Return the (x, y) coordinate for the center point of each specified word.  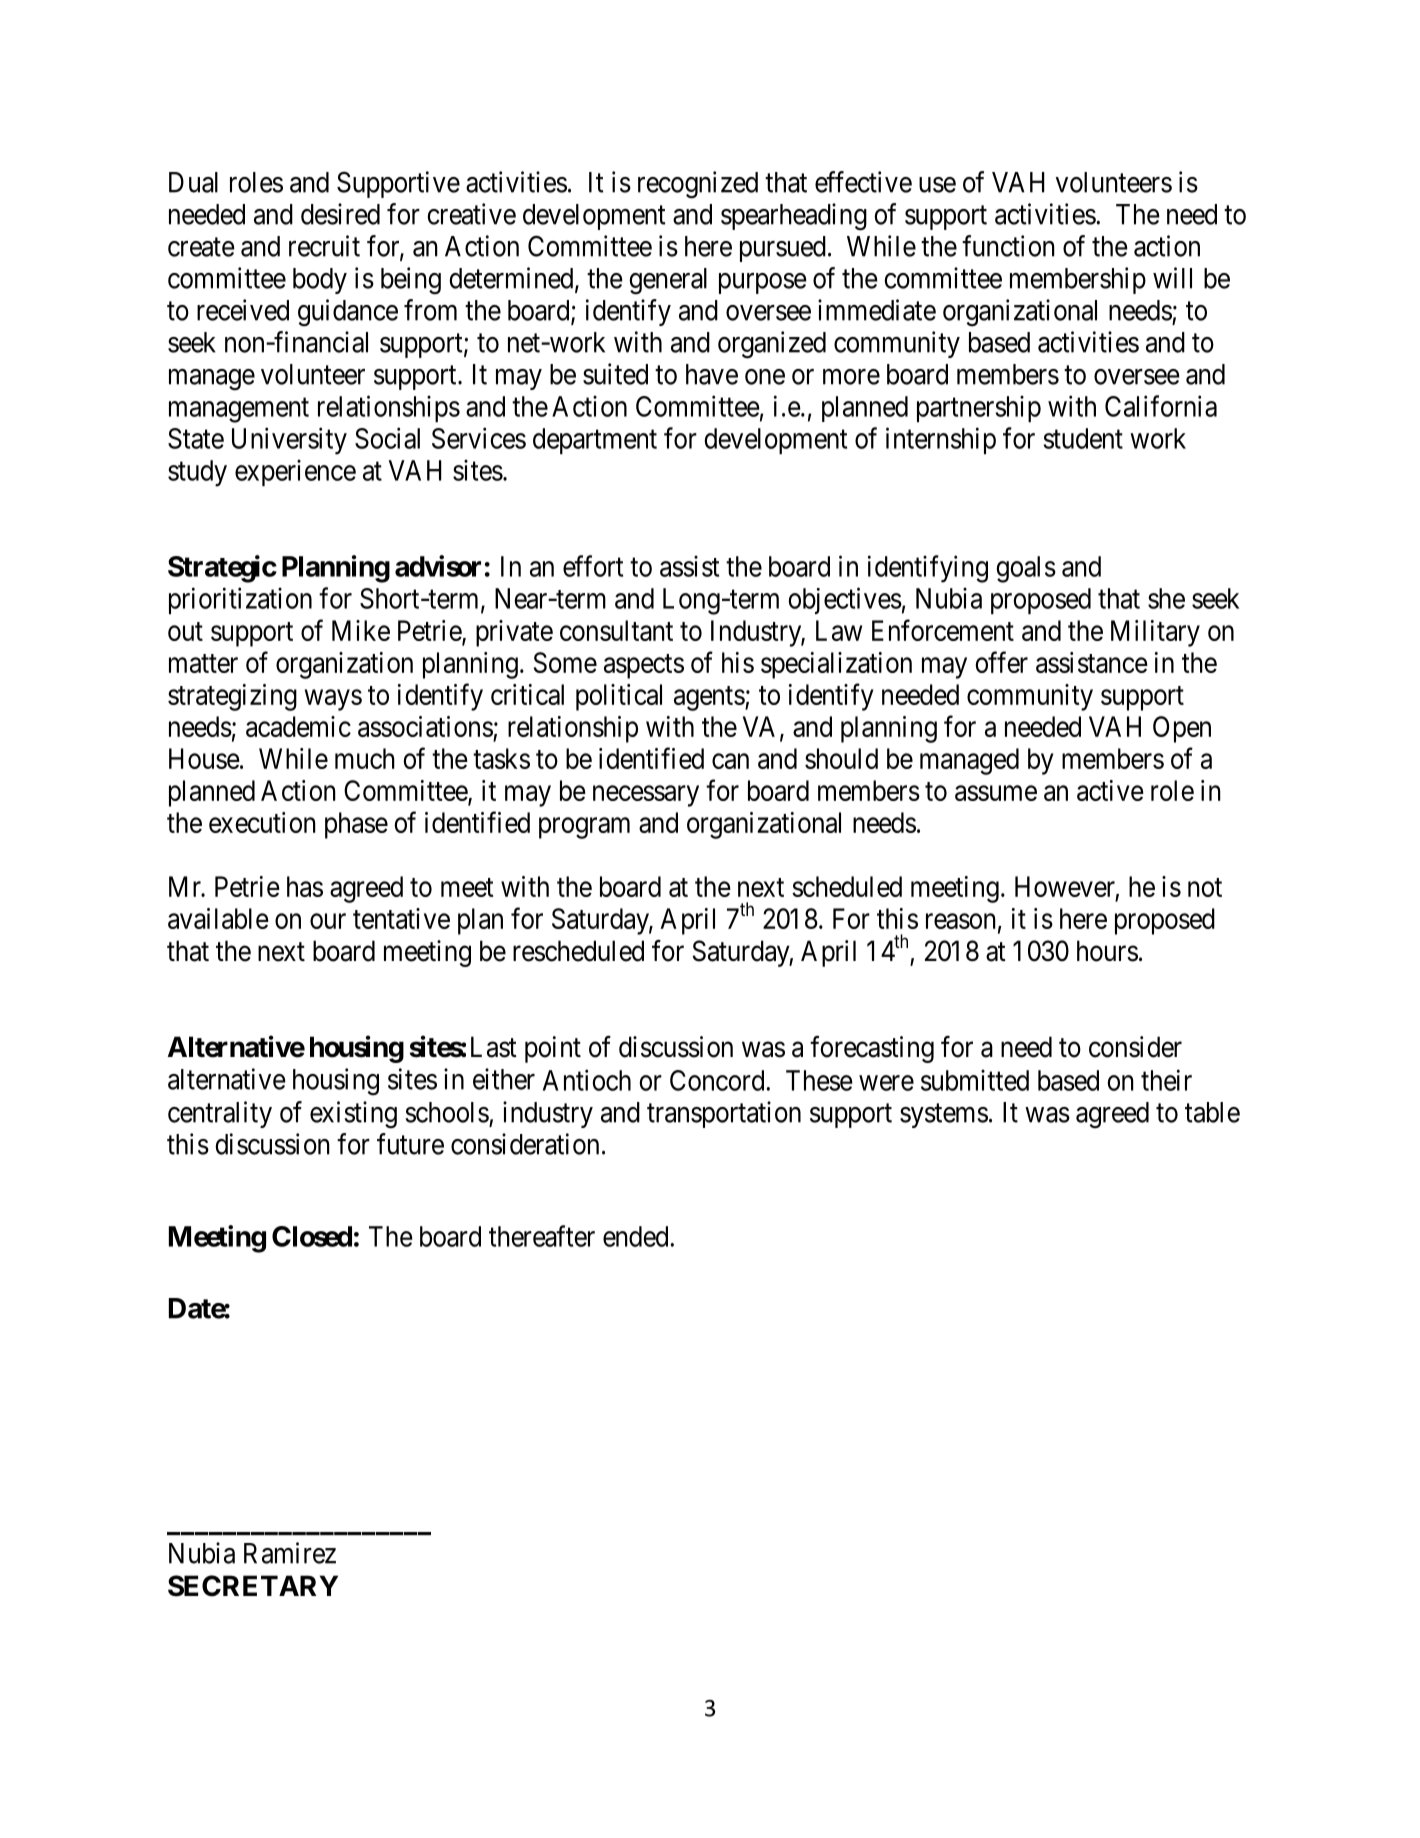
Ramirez (290, 1553)
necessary (646, 796)
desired (340, 214)
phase (356, 825)
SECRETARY (253, 1586)
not (1205, 887)
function (1008, 246)
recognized (698, 185)
